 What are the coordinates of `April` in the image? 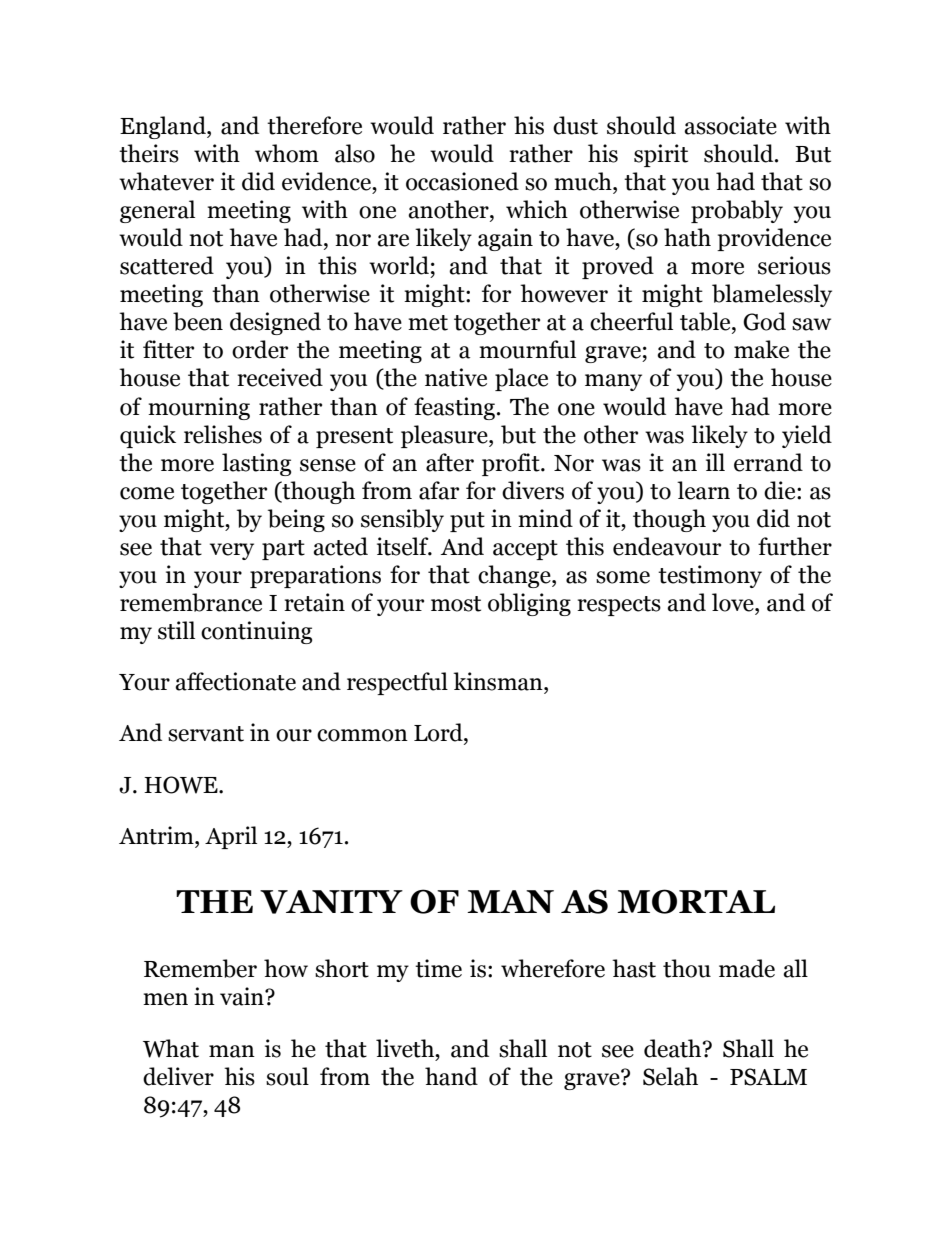 It's located at (231, 837).
